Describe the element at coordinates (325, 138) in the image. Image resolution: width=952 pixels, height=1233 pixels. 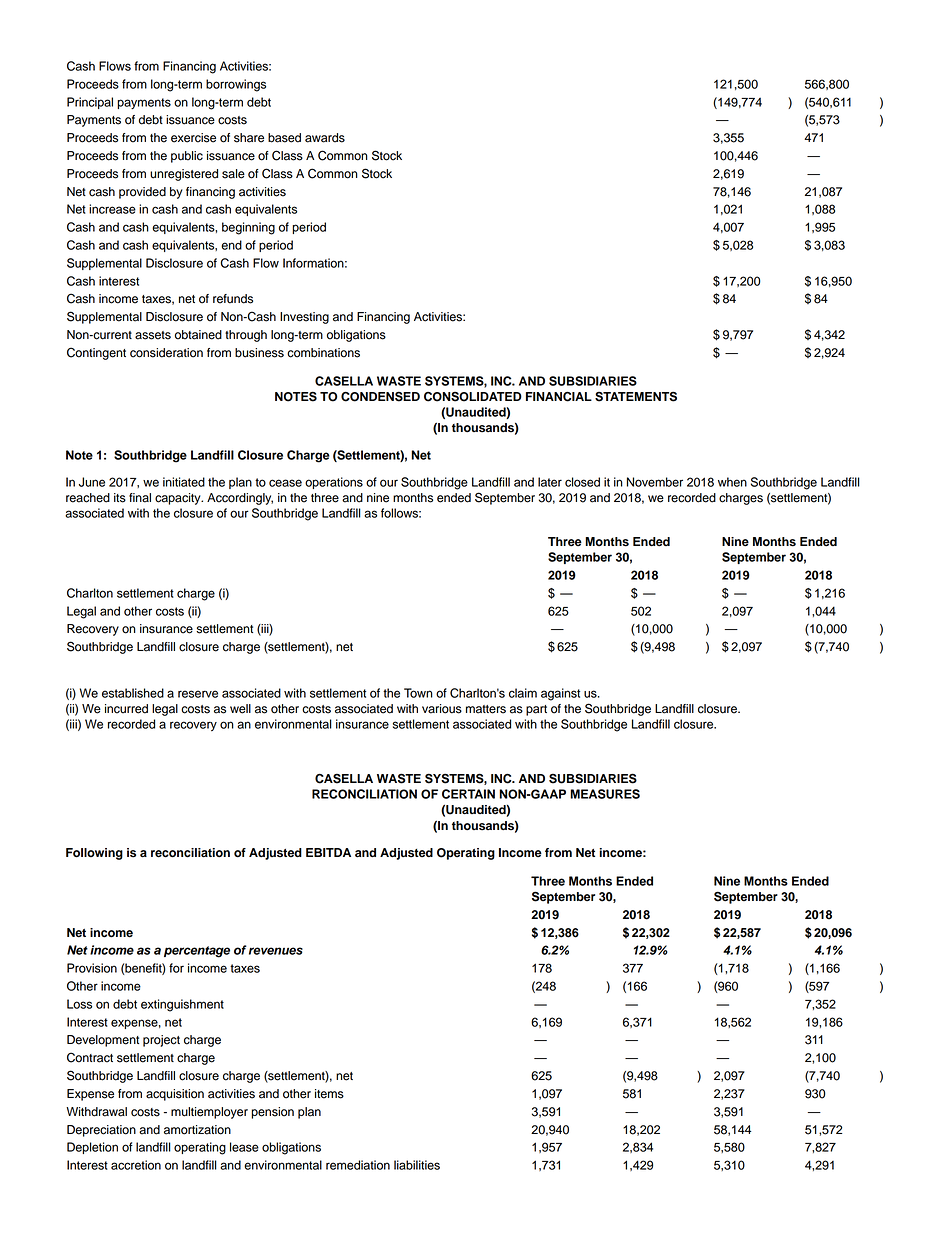
I see `awards` at that location.
